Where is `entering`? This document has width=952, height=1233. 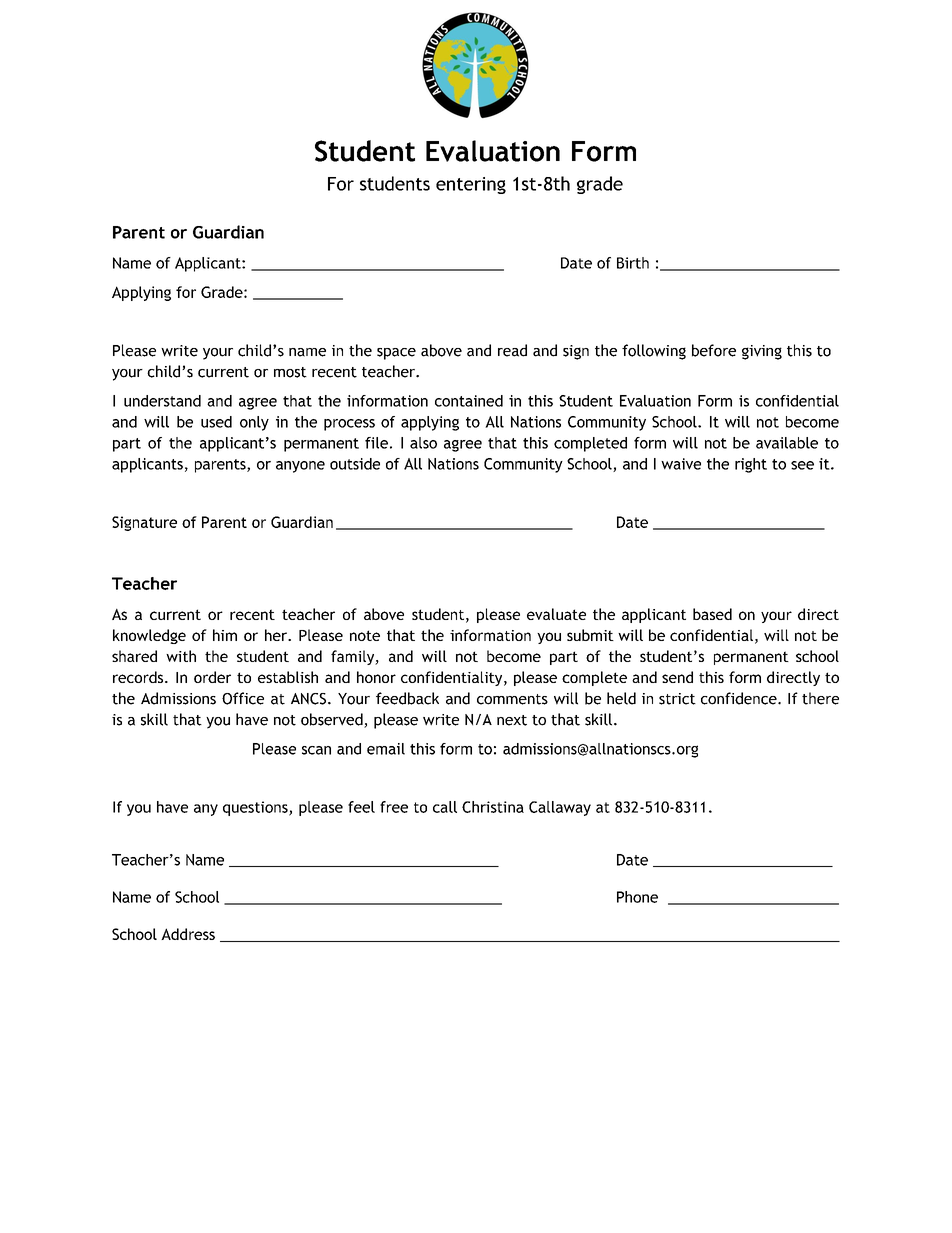
entering is located at coordinates (471, 185).
